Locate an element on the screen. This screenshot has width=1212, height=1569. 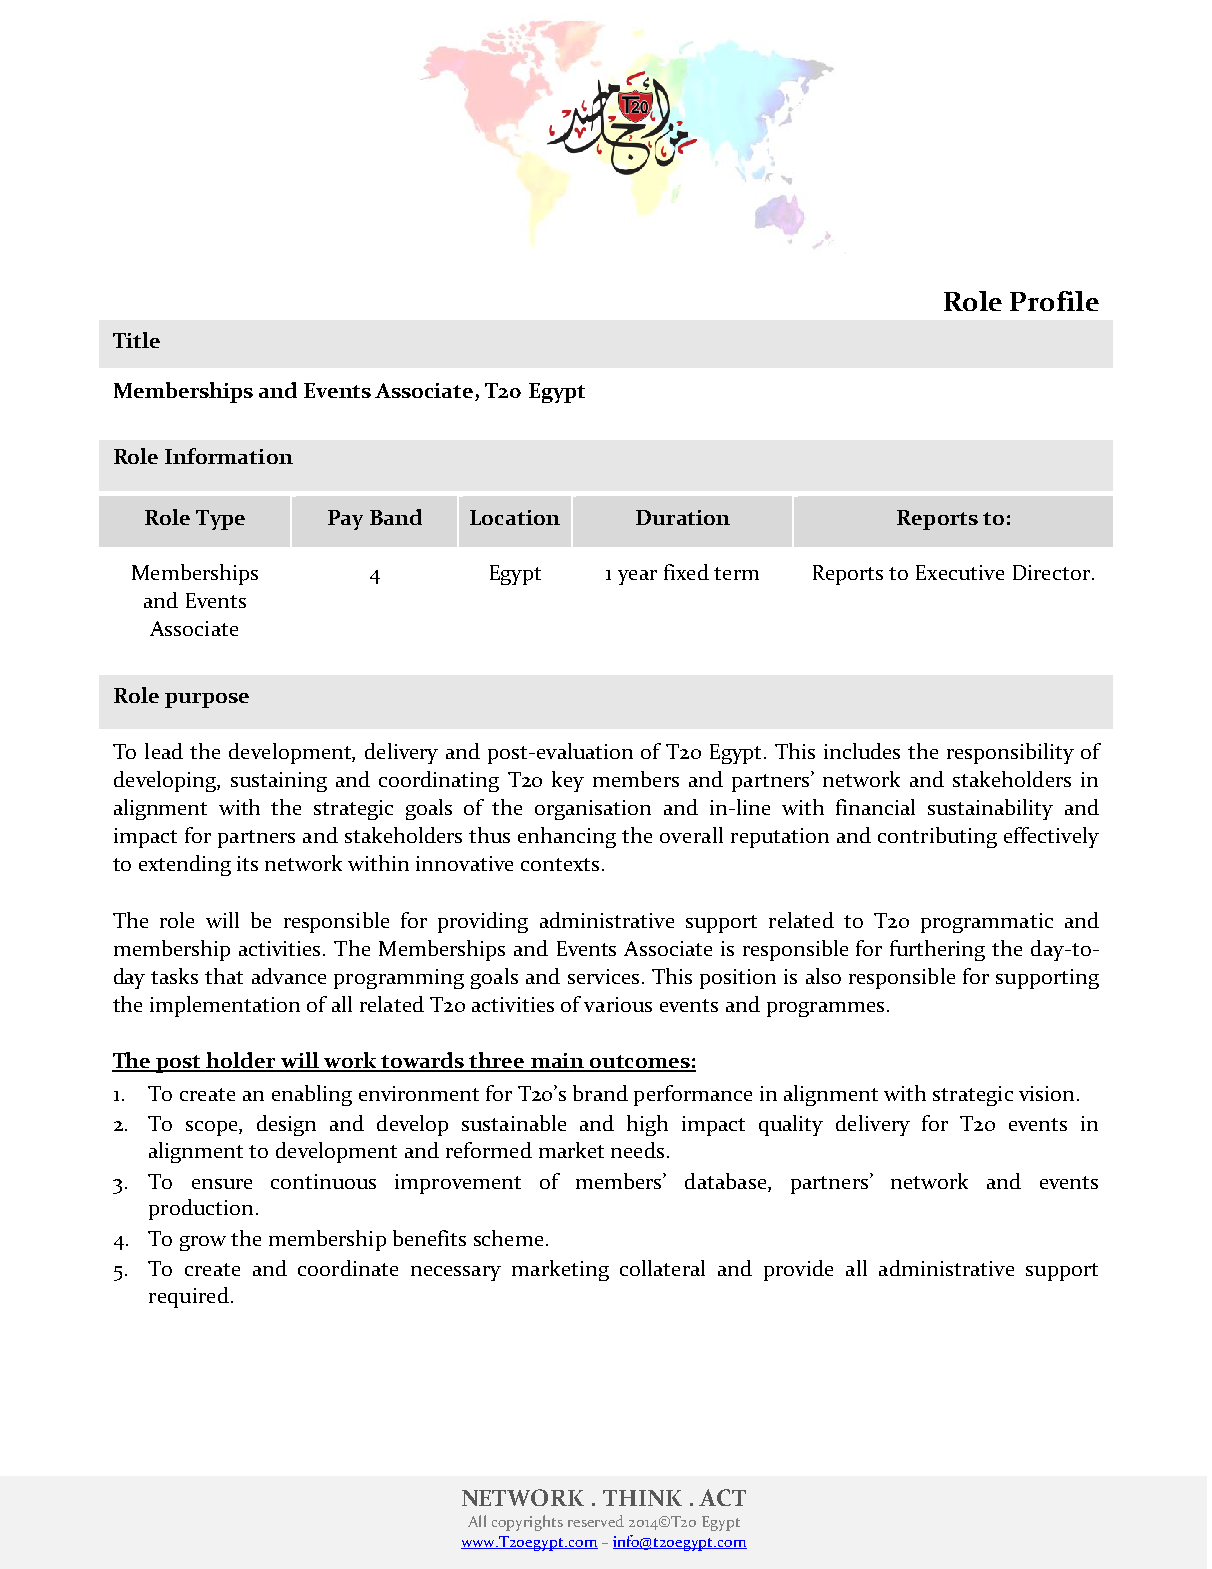
purpose is located at coordinates (207, 700).
